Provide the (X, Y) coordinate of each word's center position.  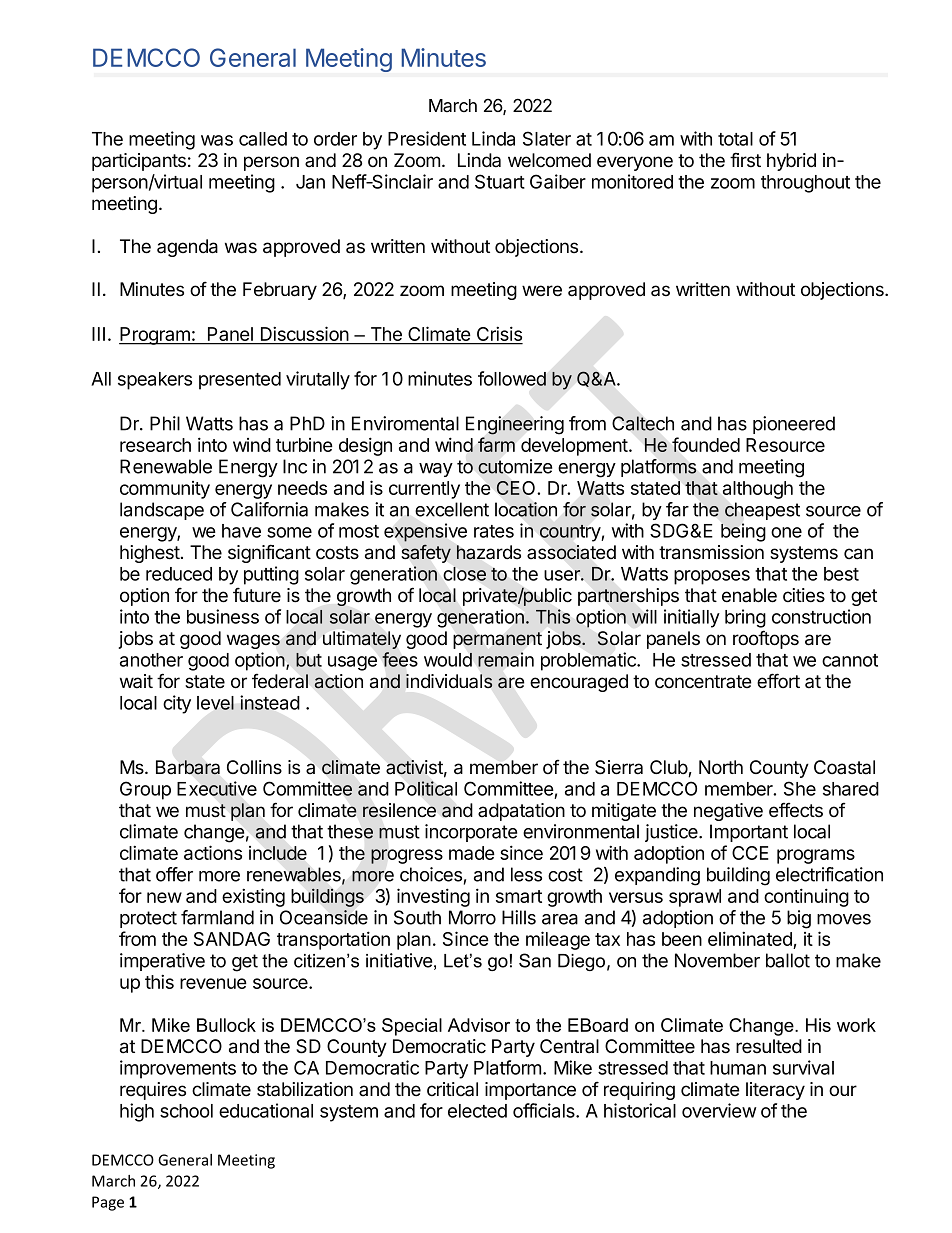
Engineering (515, 425)
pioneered (794, 425)
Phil (165, 423)
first (745, 160)
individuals (449, 681)
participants (139, 162)
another (151, 660)
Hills (519, 917)
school (186, 1111)
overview (719, 1110)
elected (477, 1111)
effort (778, 681)
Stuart (500, 181)
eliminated (751, 940)
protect (148, 919)
